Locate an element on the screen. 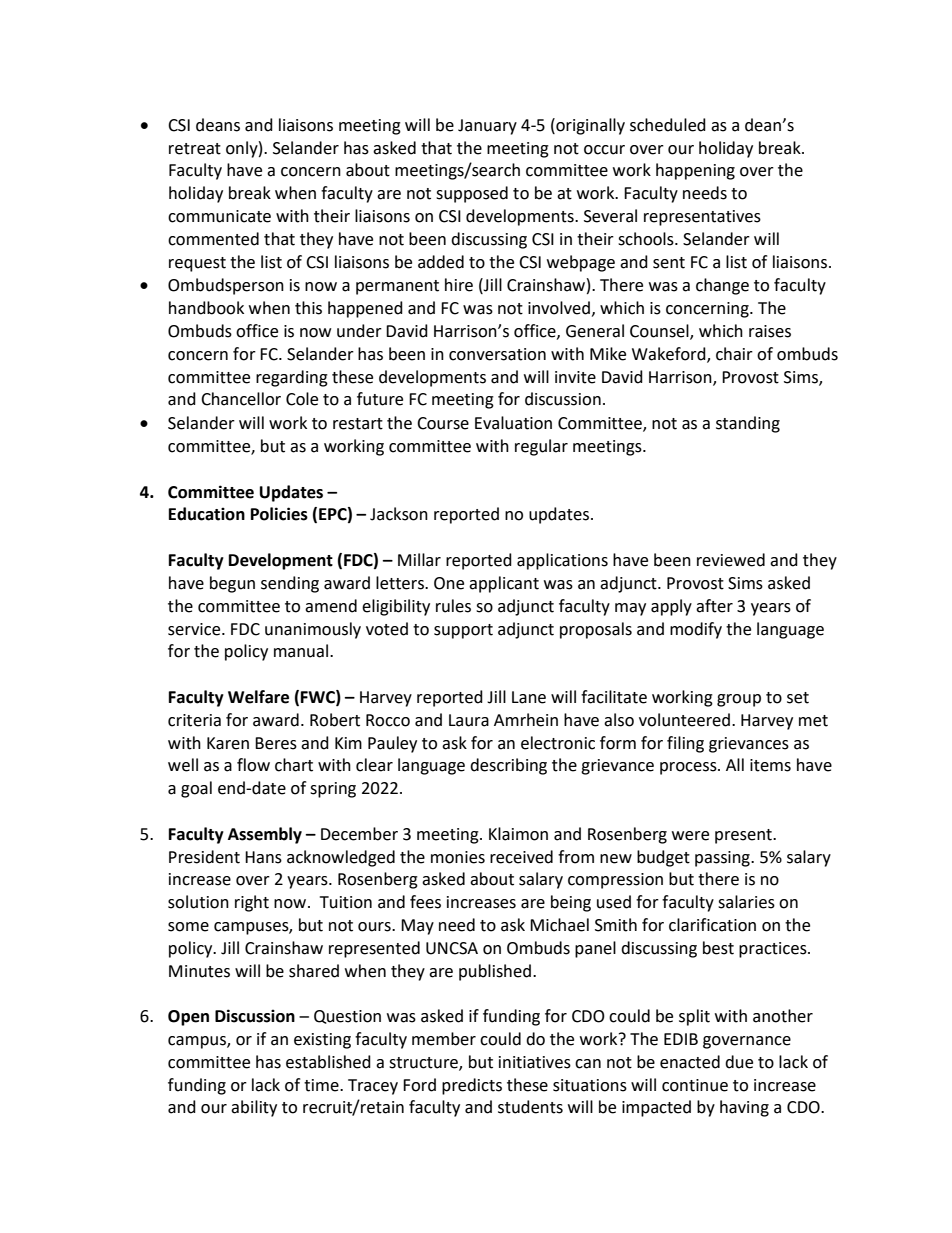  regular is located at coordinates (541, 447).
